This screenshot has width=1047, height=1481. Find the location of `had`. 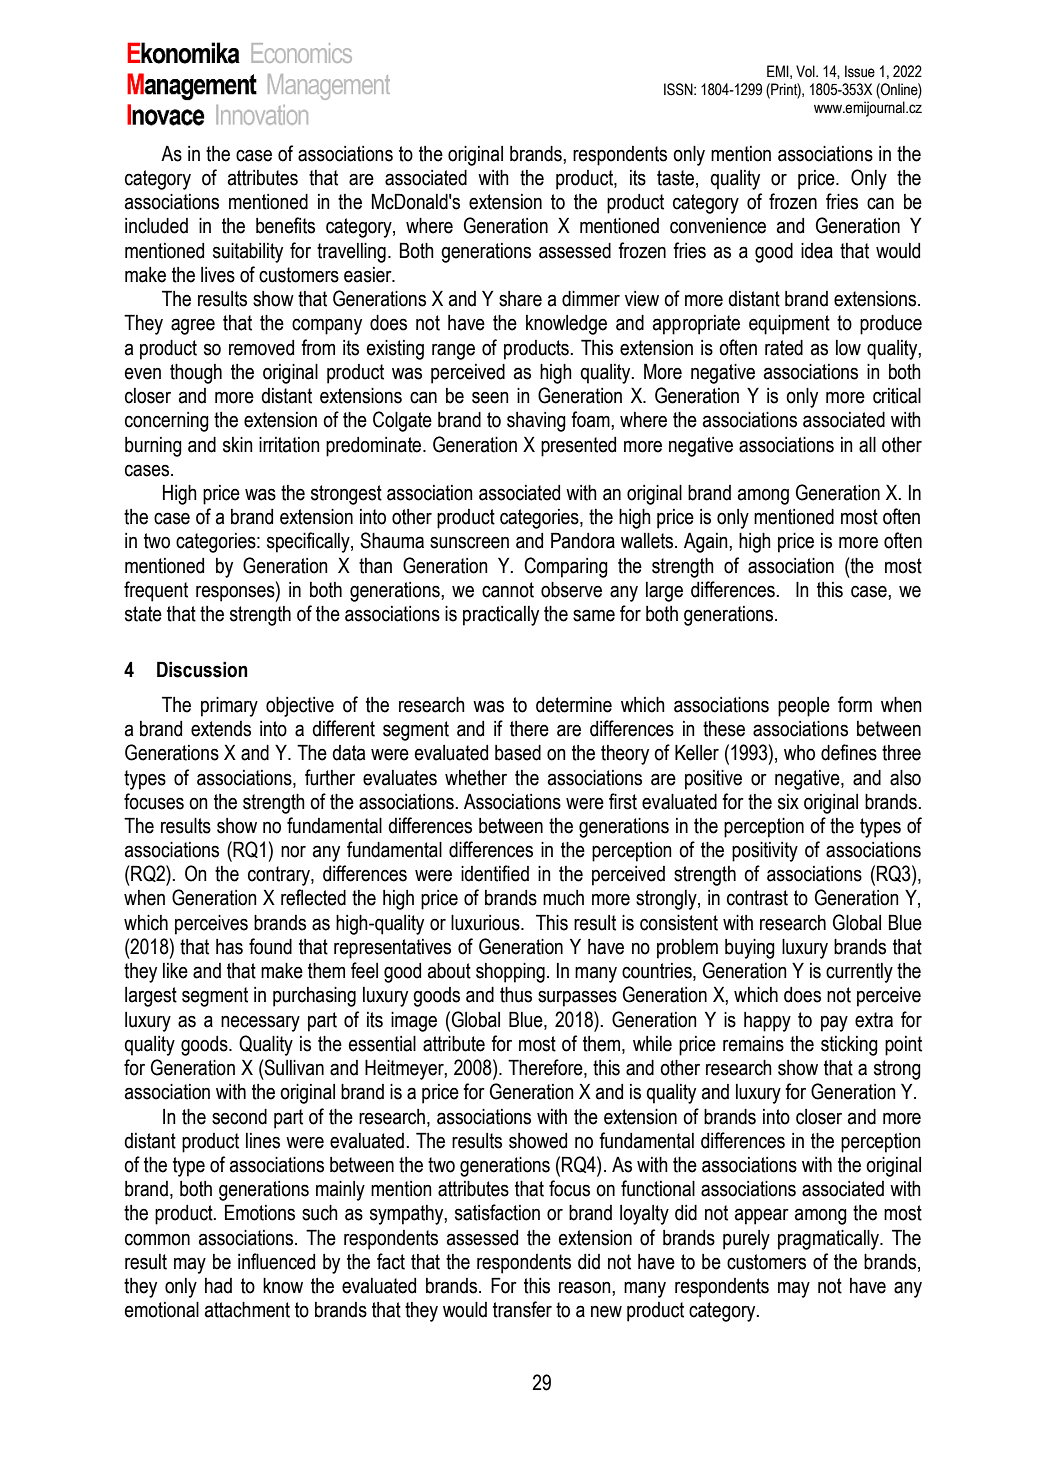

had is located at coordinates (218, 1286).
